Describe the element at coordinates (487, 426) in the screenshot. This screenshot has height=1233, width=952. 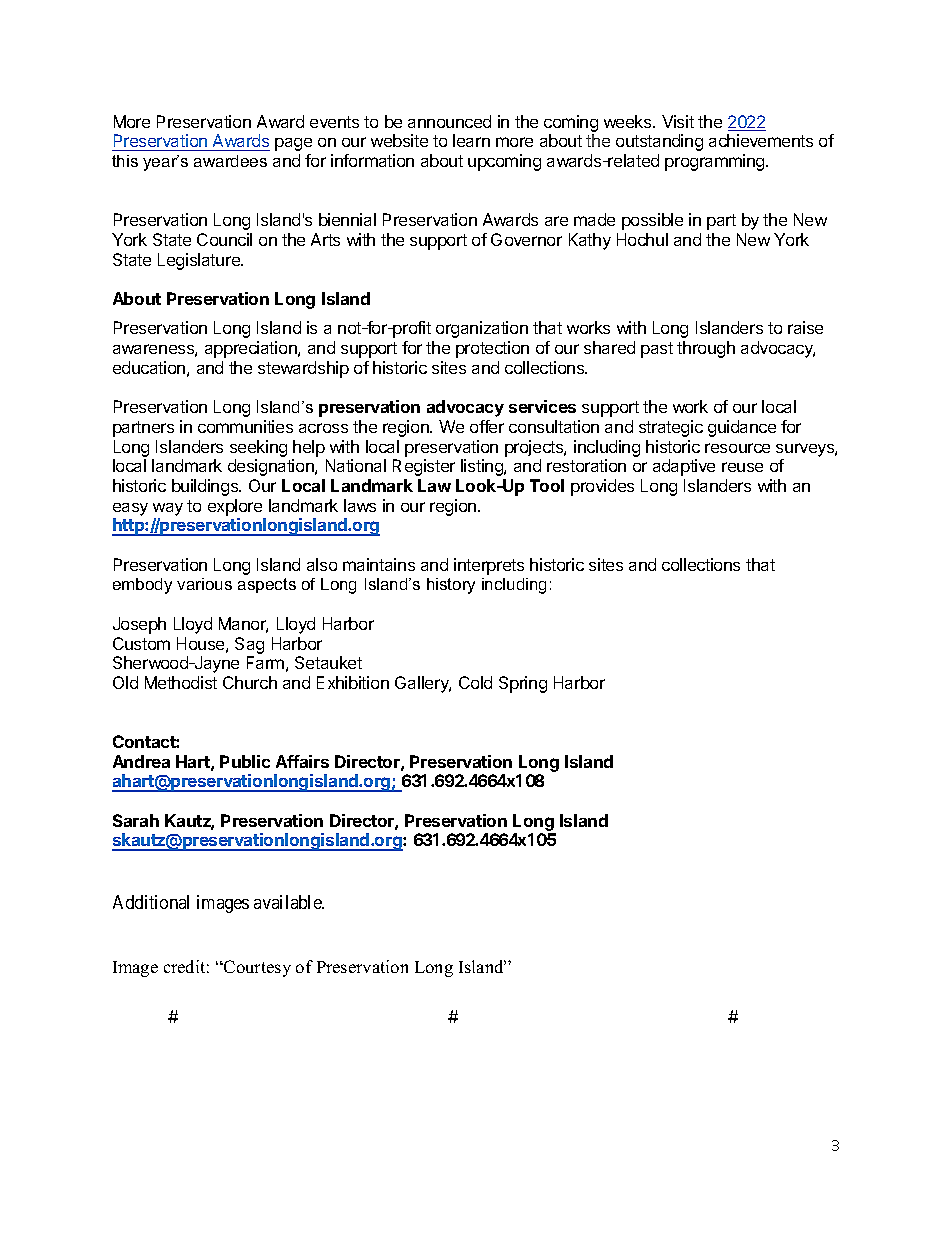
I see `offer` at that location.
